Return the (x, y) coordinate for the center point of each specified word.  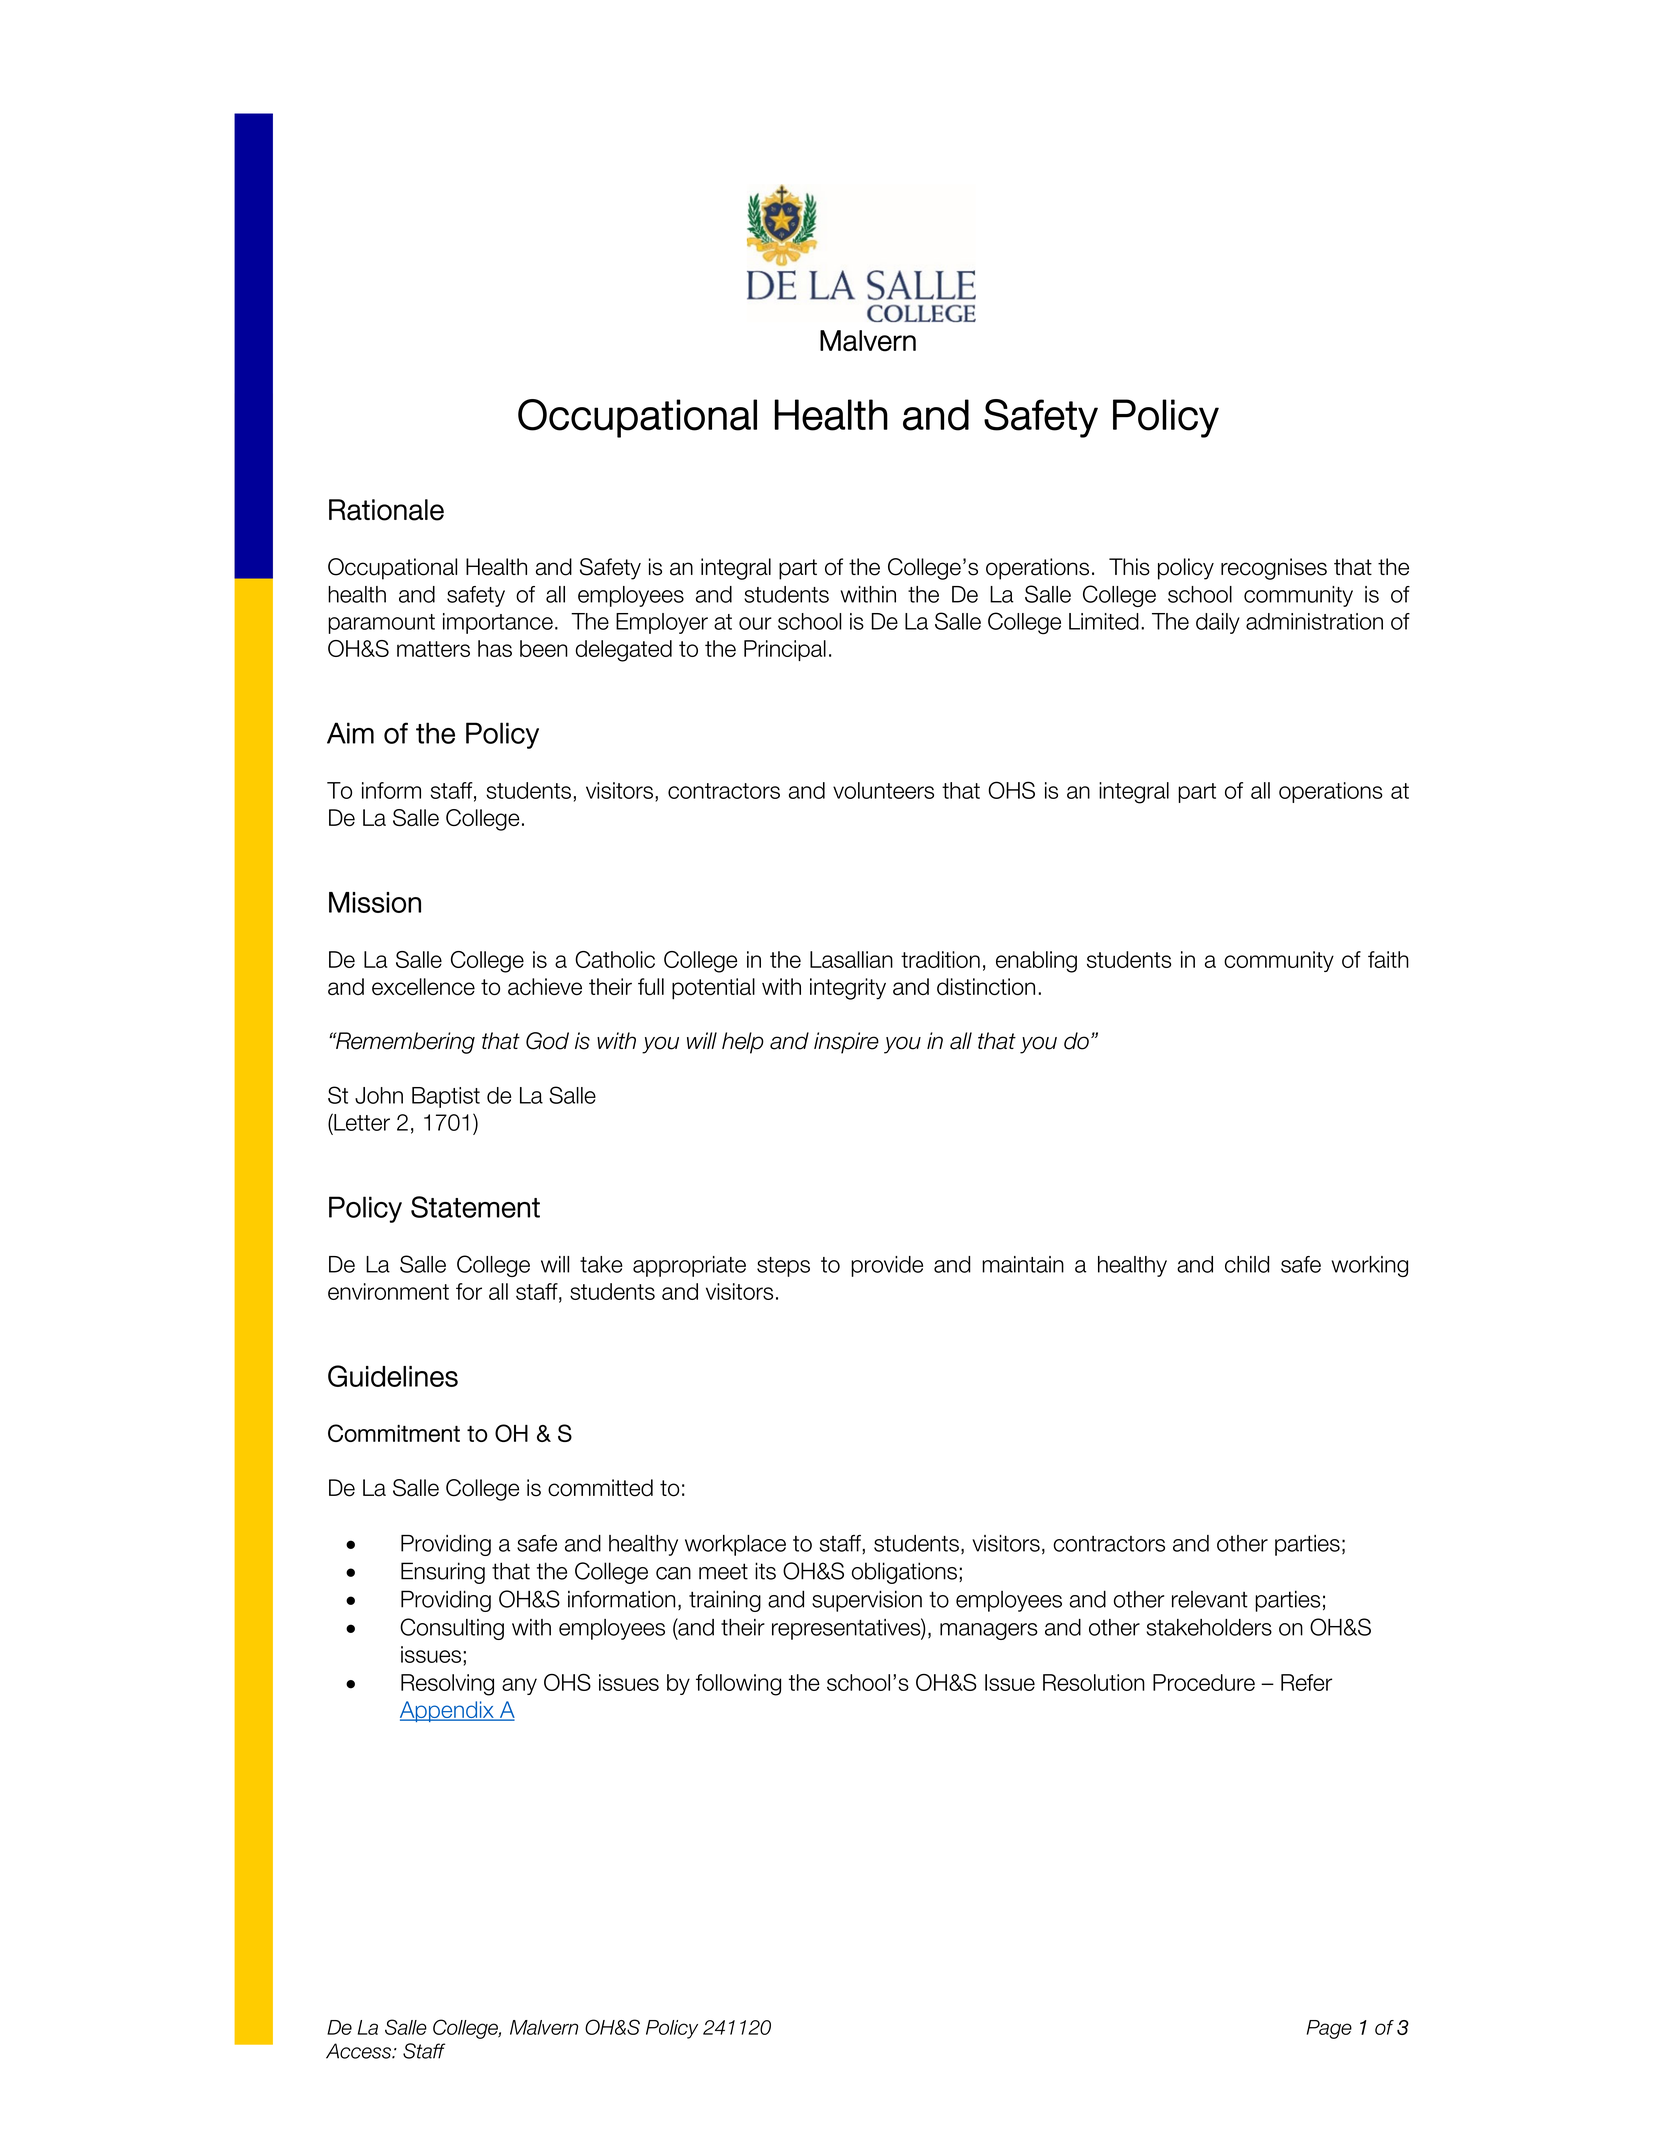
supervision (867, 1601)
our (755, 623)
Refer (1306, 1682)
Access (359, 2051)
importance (498, 623)
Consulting (452, 1629)
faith (1388, 959)
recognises (1274, 569)
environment (388, 1291)
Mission (375, 902)
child (1247, 1264)
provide (887, 1266)
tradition (940, 959)
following (738, 1685)
